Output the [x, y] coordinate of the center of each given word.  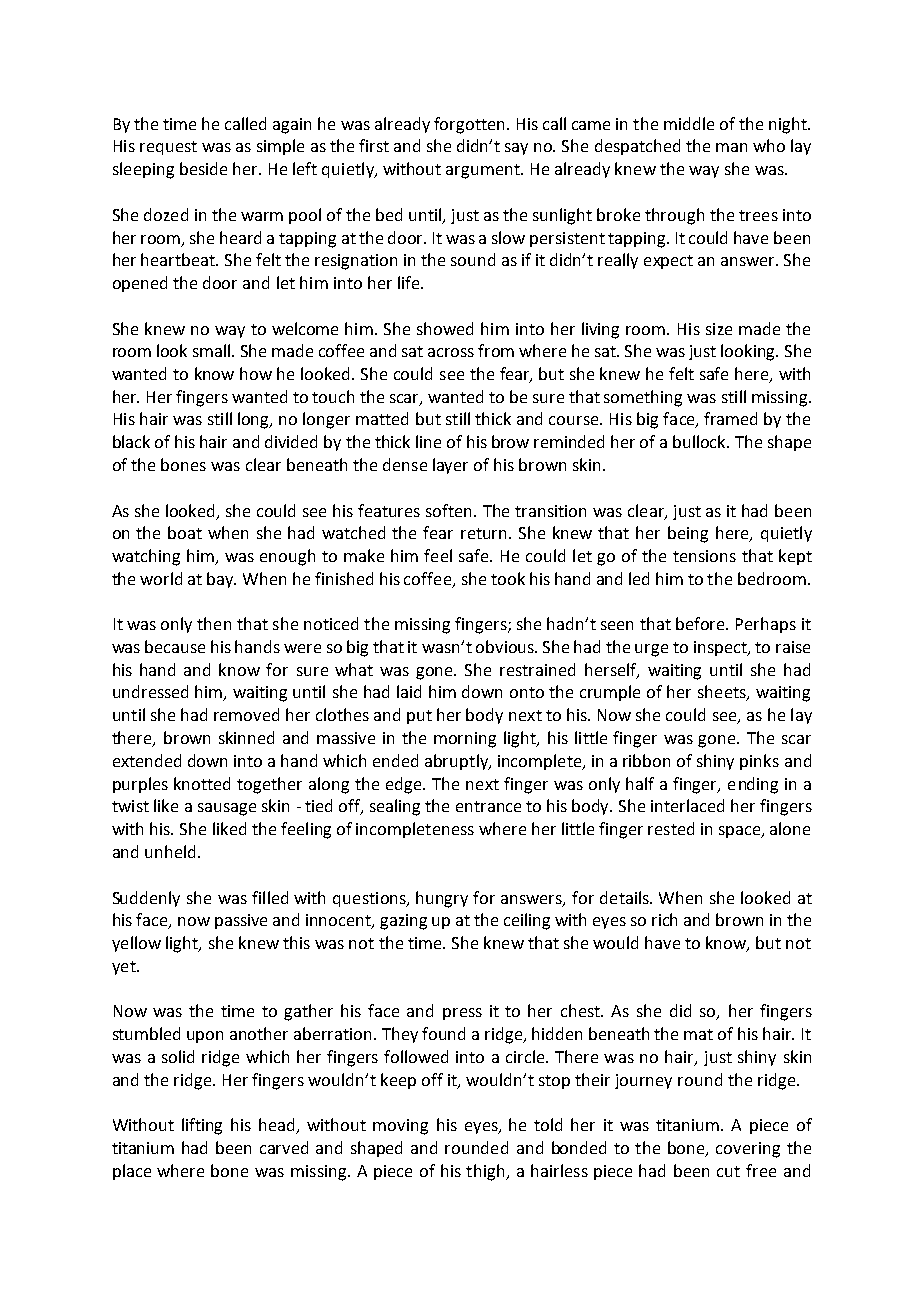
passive [241, 921]
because [175, 646]
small [213, 350]
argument [484, 171]
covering [748, 1150]
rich [664, 919]
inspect [721, 648]
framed [730, 418]
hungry [442, 899]
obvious [506, 646]
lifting [202, 1126]
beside [203, 168]
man [731, 147]
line [428, 441]
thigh [486, 1172]
